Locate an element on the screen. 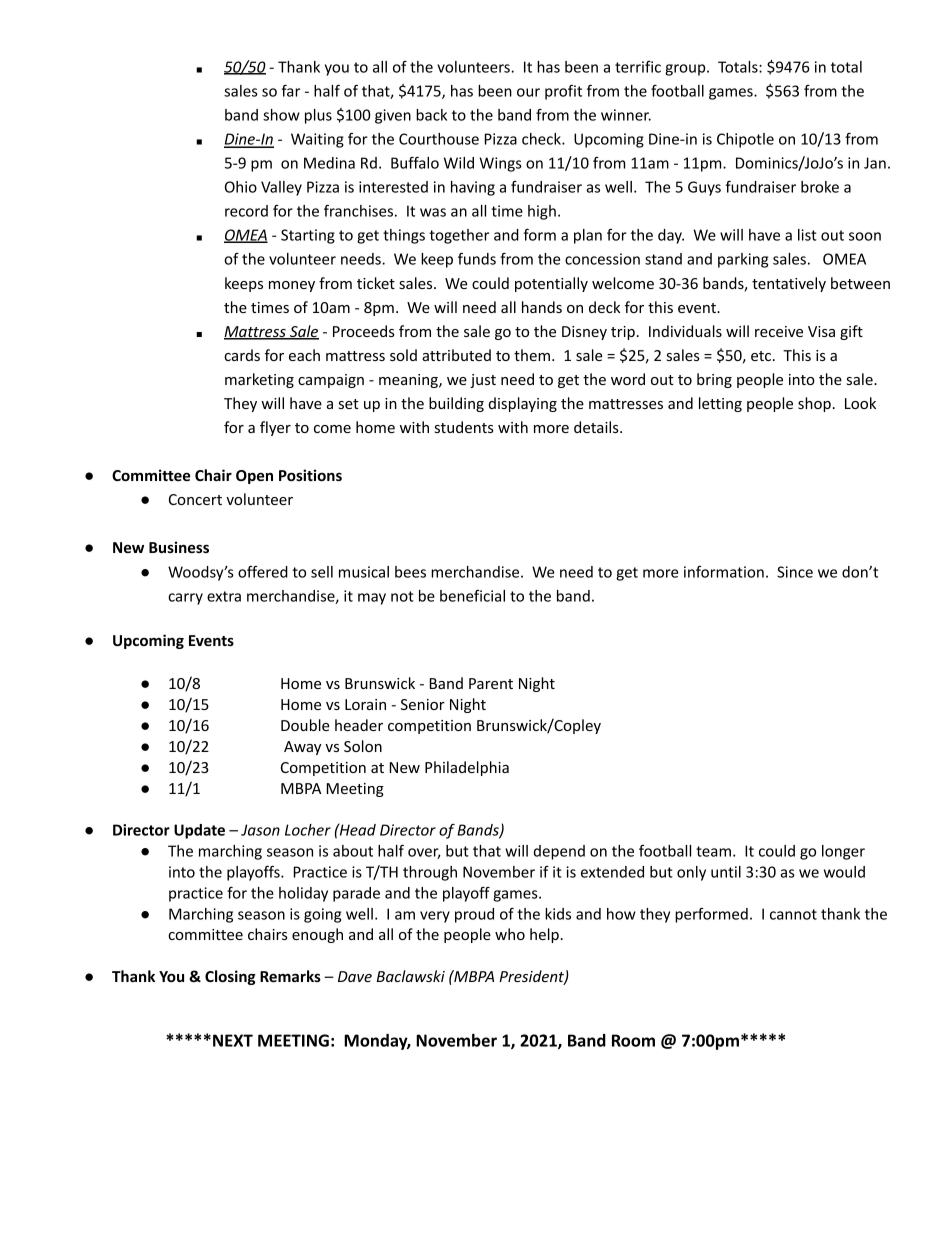 The height and width of the screenshot is (1233, 952). Chipotle is located at coordinates (745, 140).
